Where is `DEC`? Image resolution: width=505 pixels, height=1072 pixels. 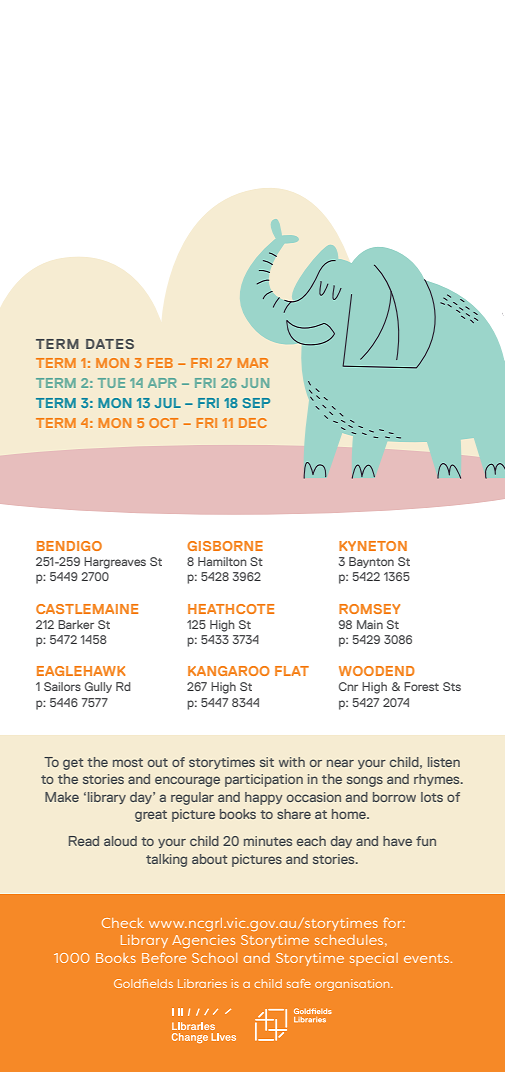
DEC is located at coordinates (253, 423).
